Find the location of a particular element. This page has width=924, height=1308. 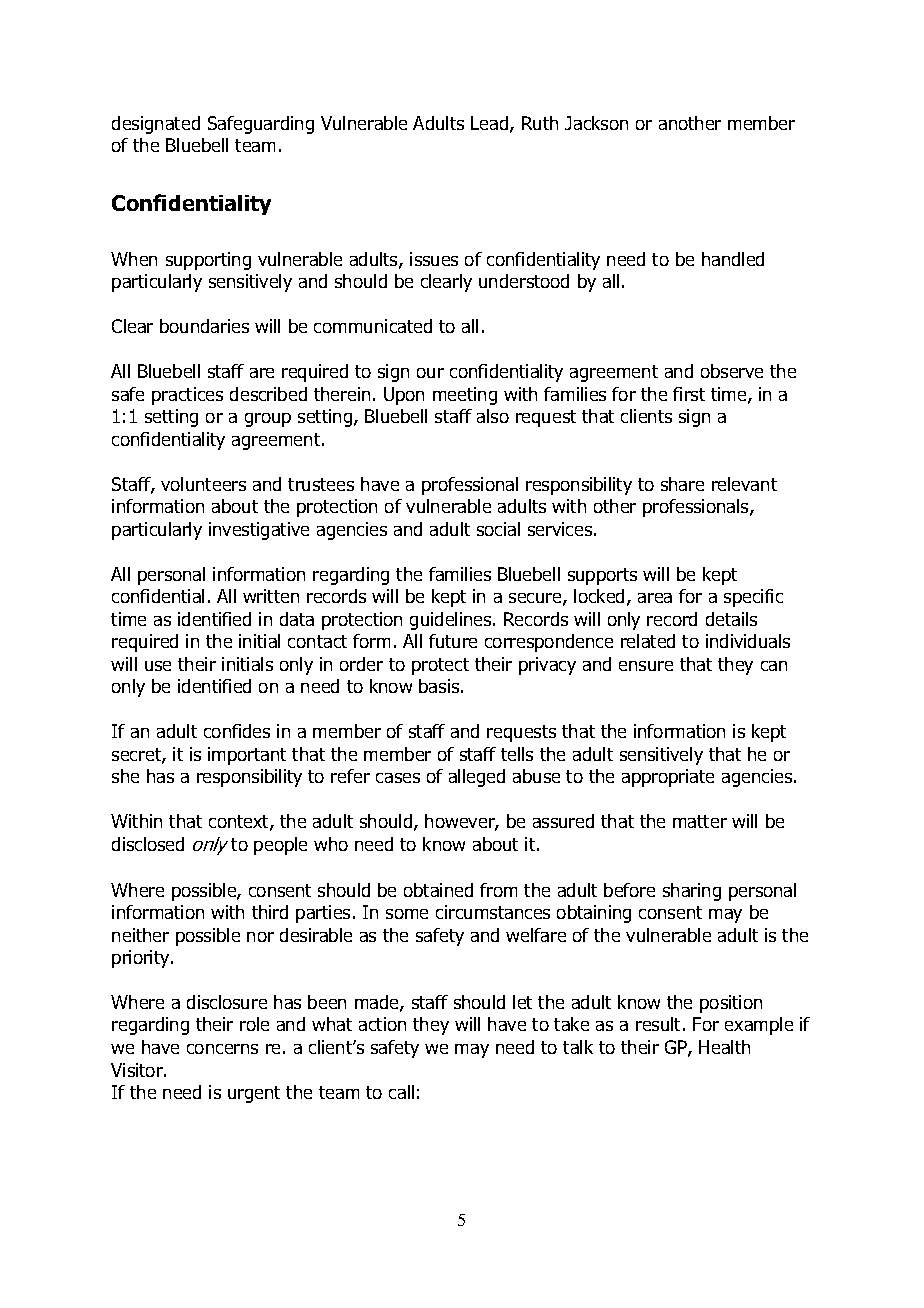

concerns is located at coordinates (222, 1049).
